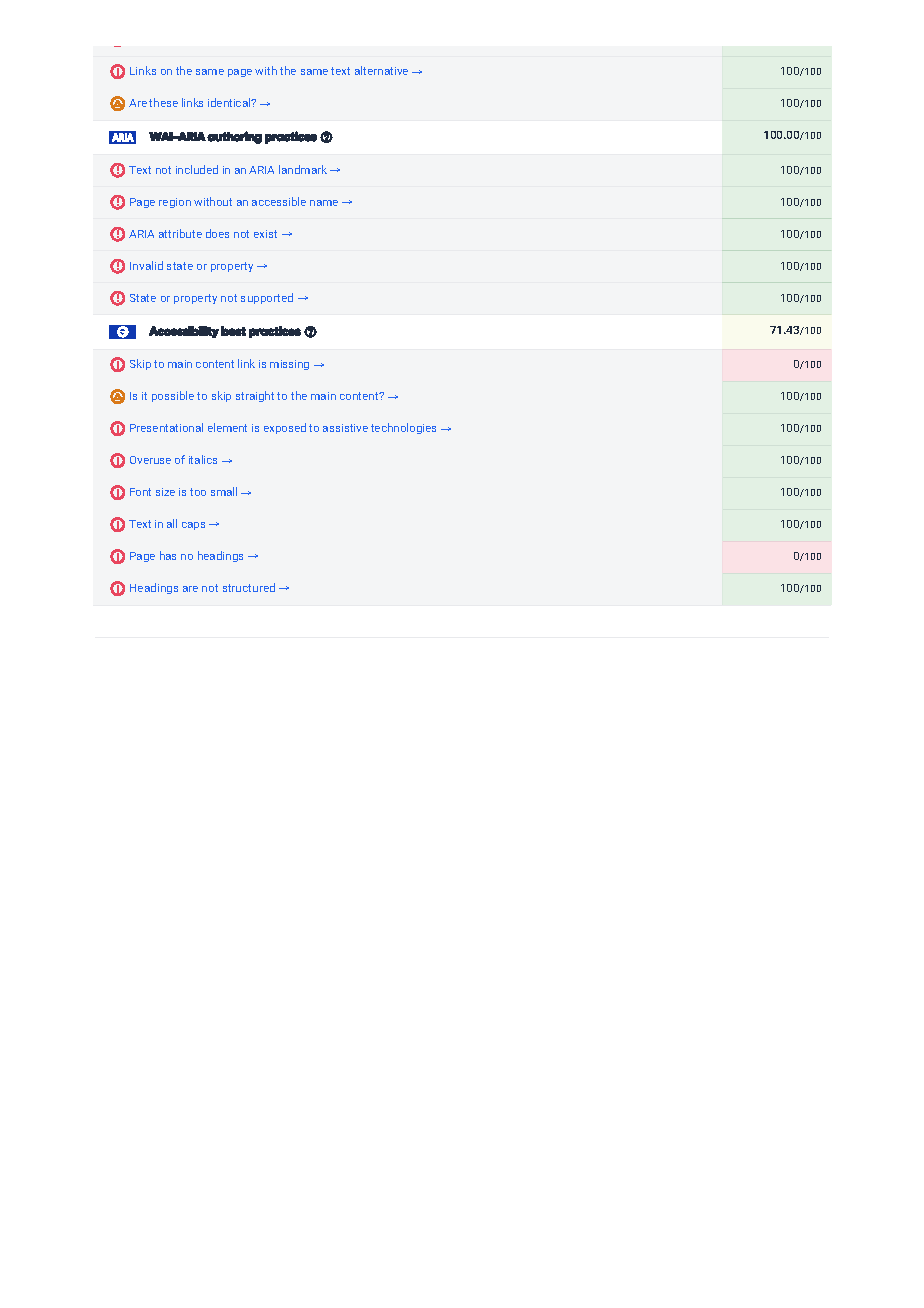 The width and height of the screenshot is (924, 1308). I want to click on alternative, so click(381, 70).
